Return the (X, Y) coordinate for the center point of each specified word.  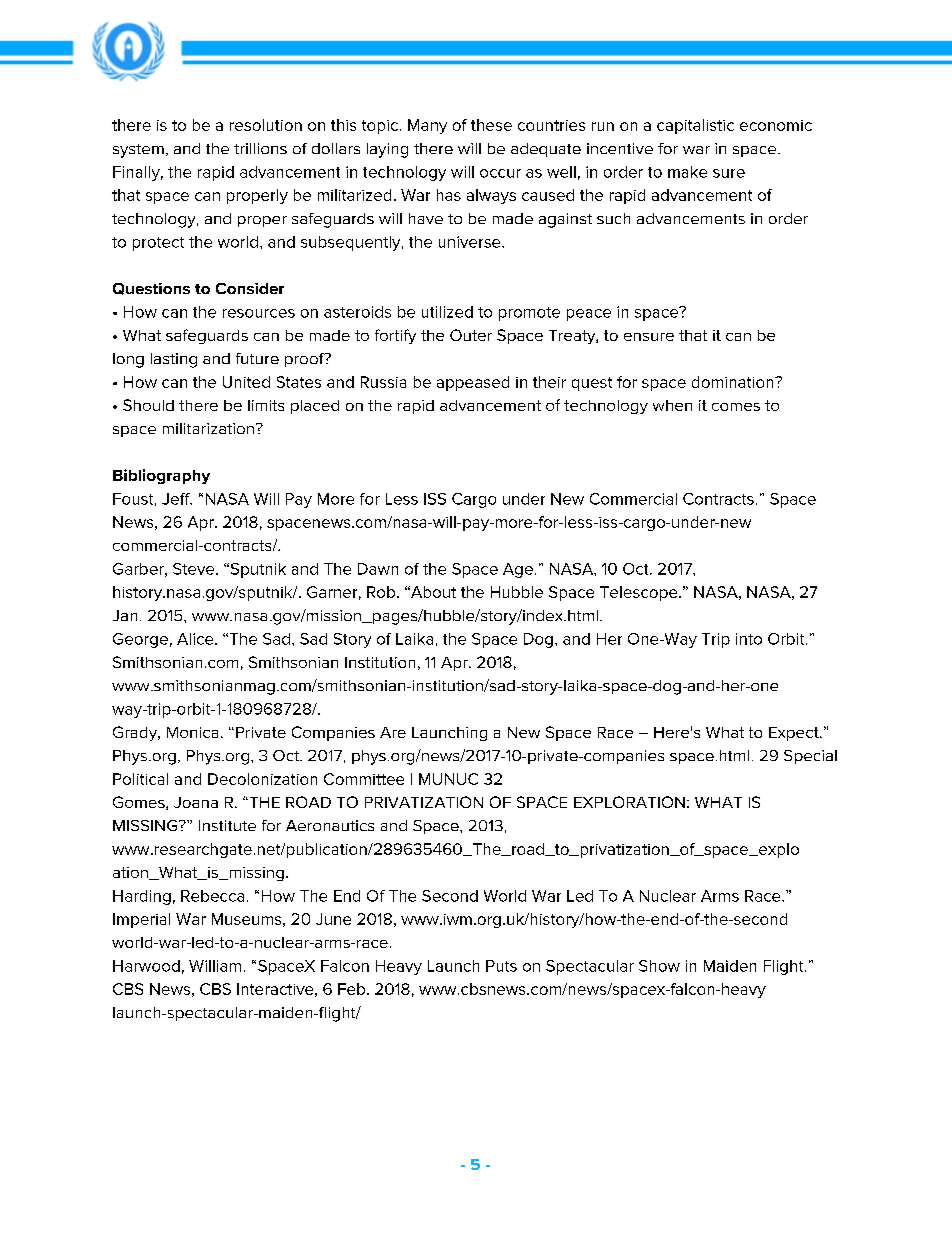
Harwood (146, 966)
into (749, 639)
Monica (192, 732)
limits (266, 405)
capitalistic (695, 126)
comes (736, 407)
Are (393, 732)
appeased (473, 383)
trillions (260, 148)
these (491, 125)
